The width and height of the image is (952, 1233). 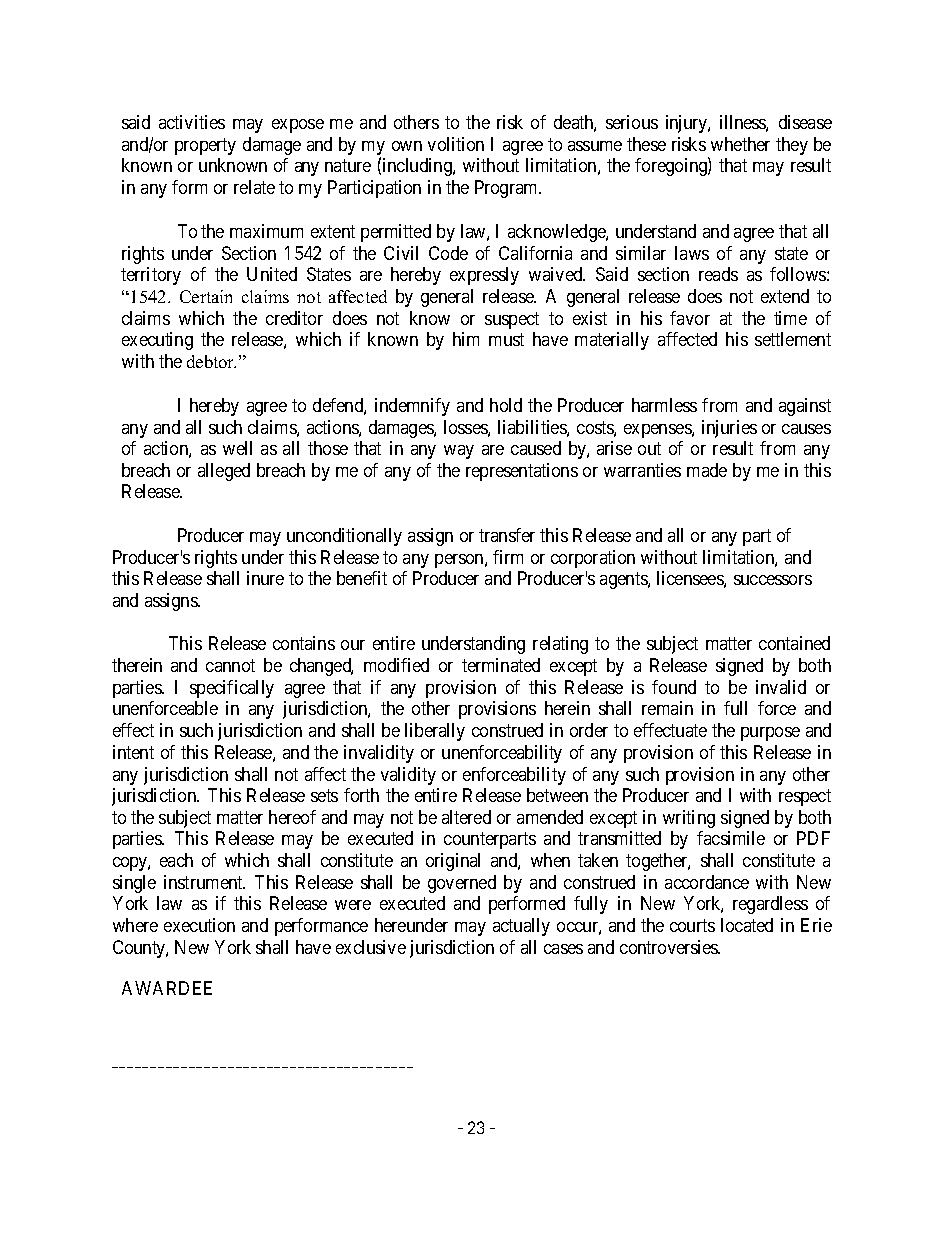 I want to click on property, so click(x=205, y=146).
